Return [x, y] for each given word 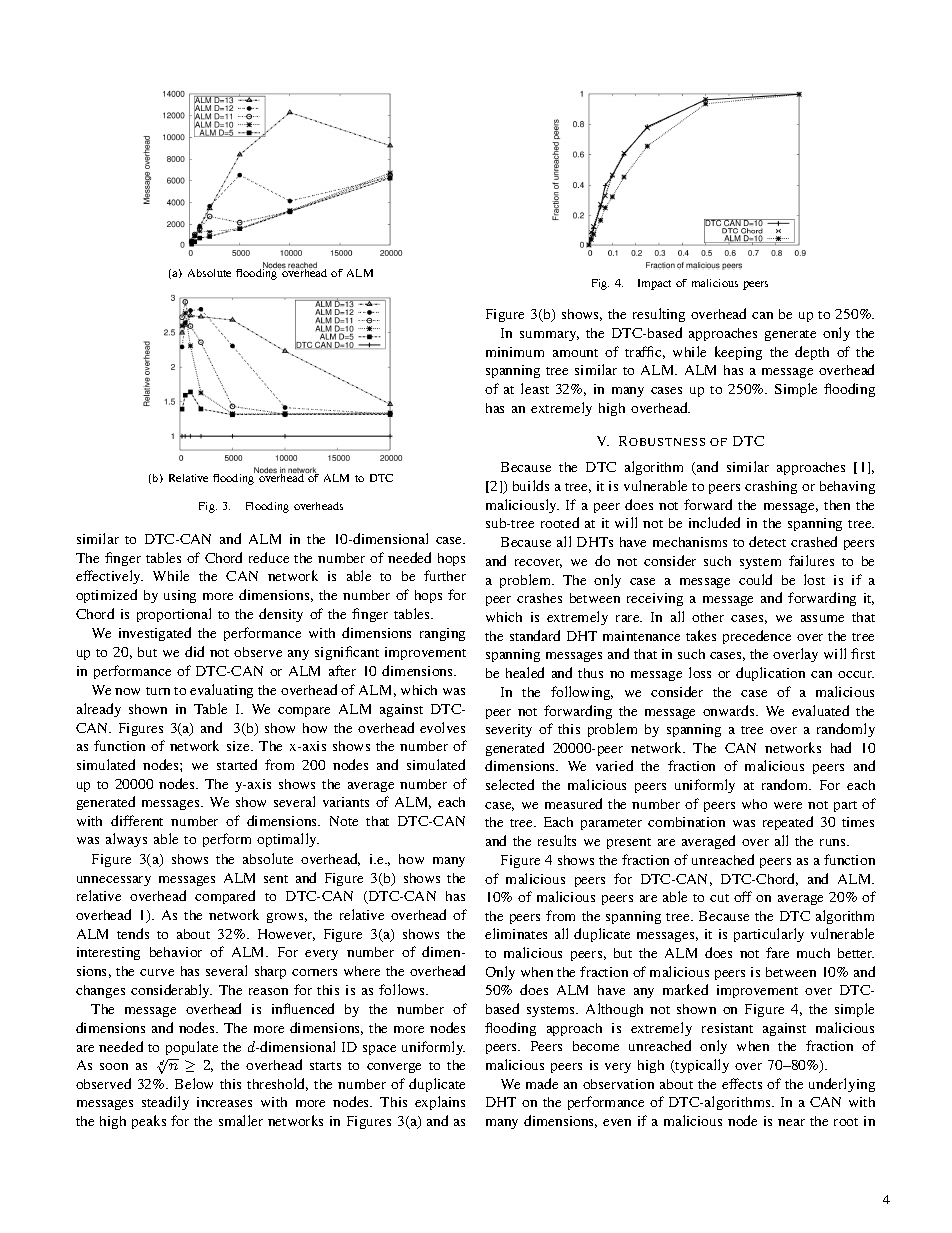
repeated [788, 823]
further [445, 575]
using [180, 596]
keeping [738, 353]
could [755, 579]
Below [194, 1083]
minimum [515, 352]
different [137, 820]
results [557, 840]
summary [549, 336]
